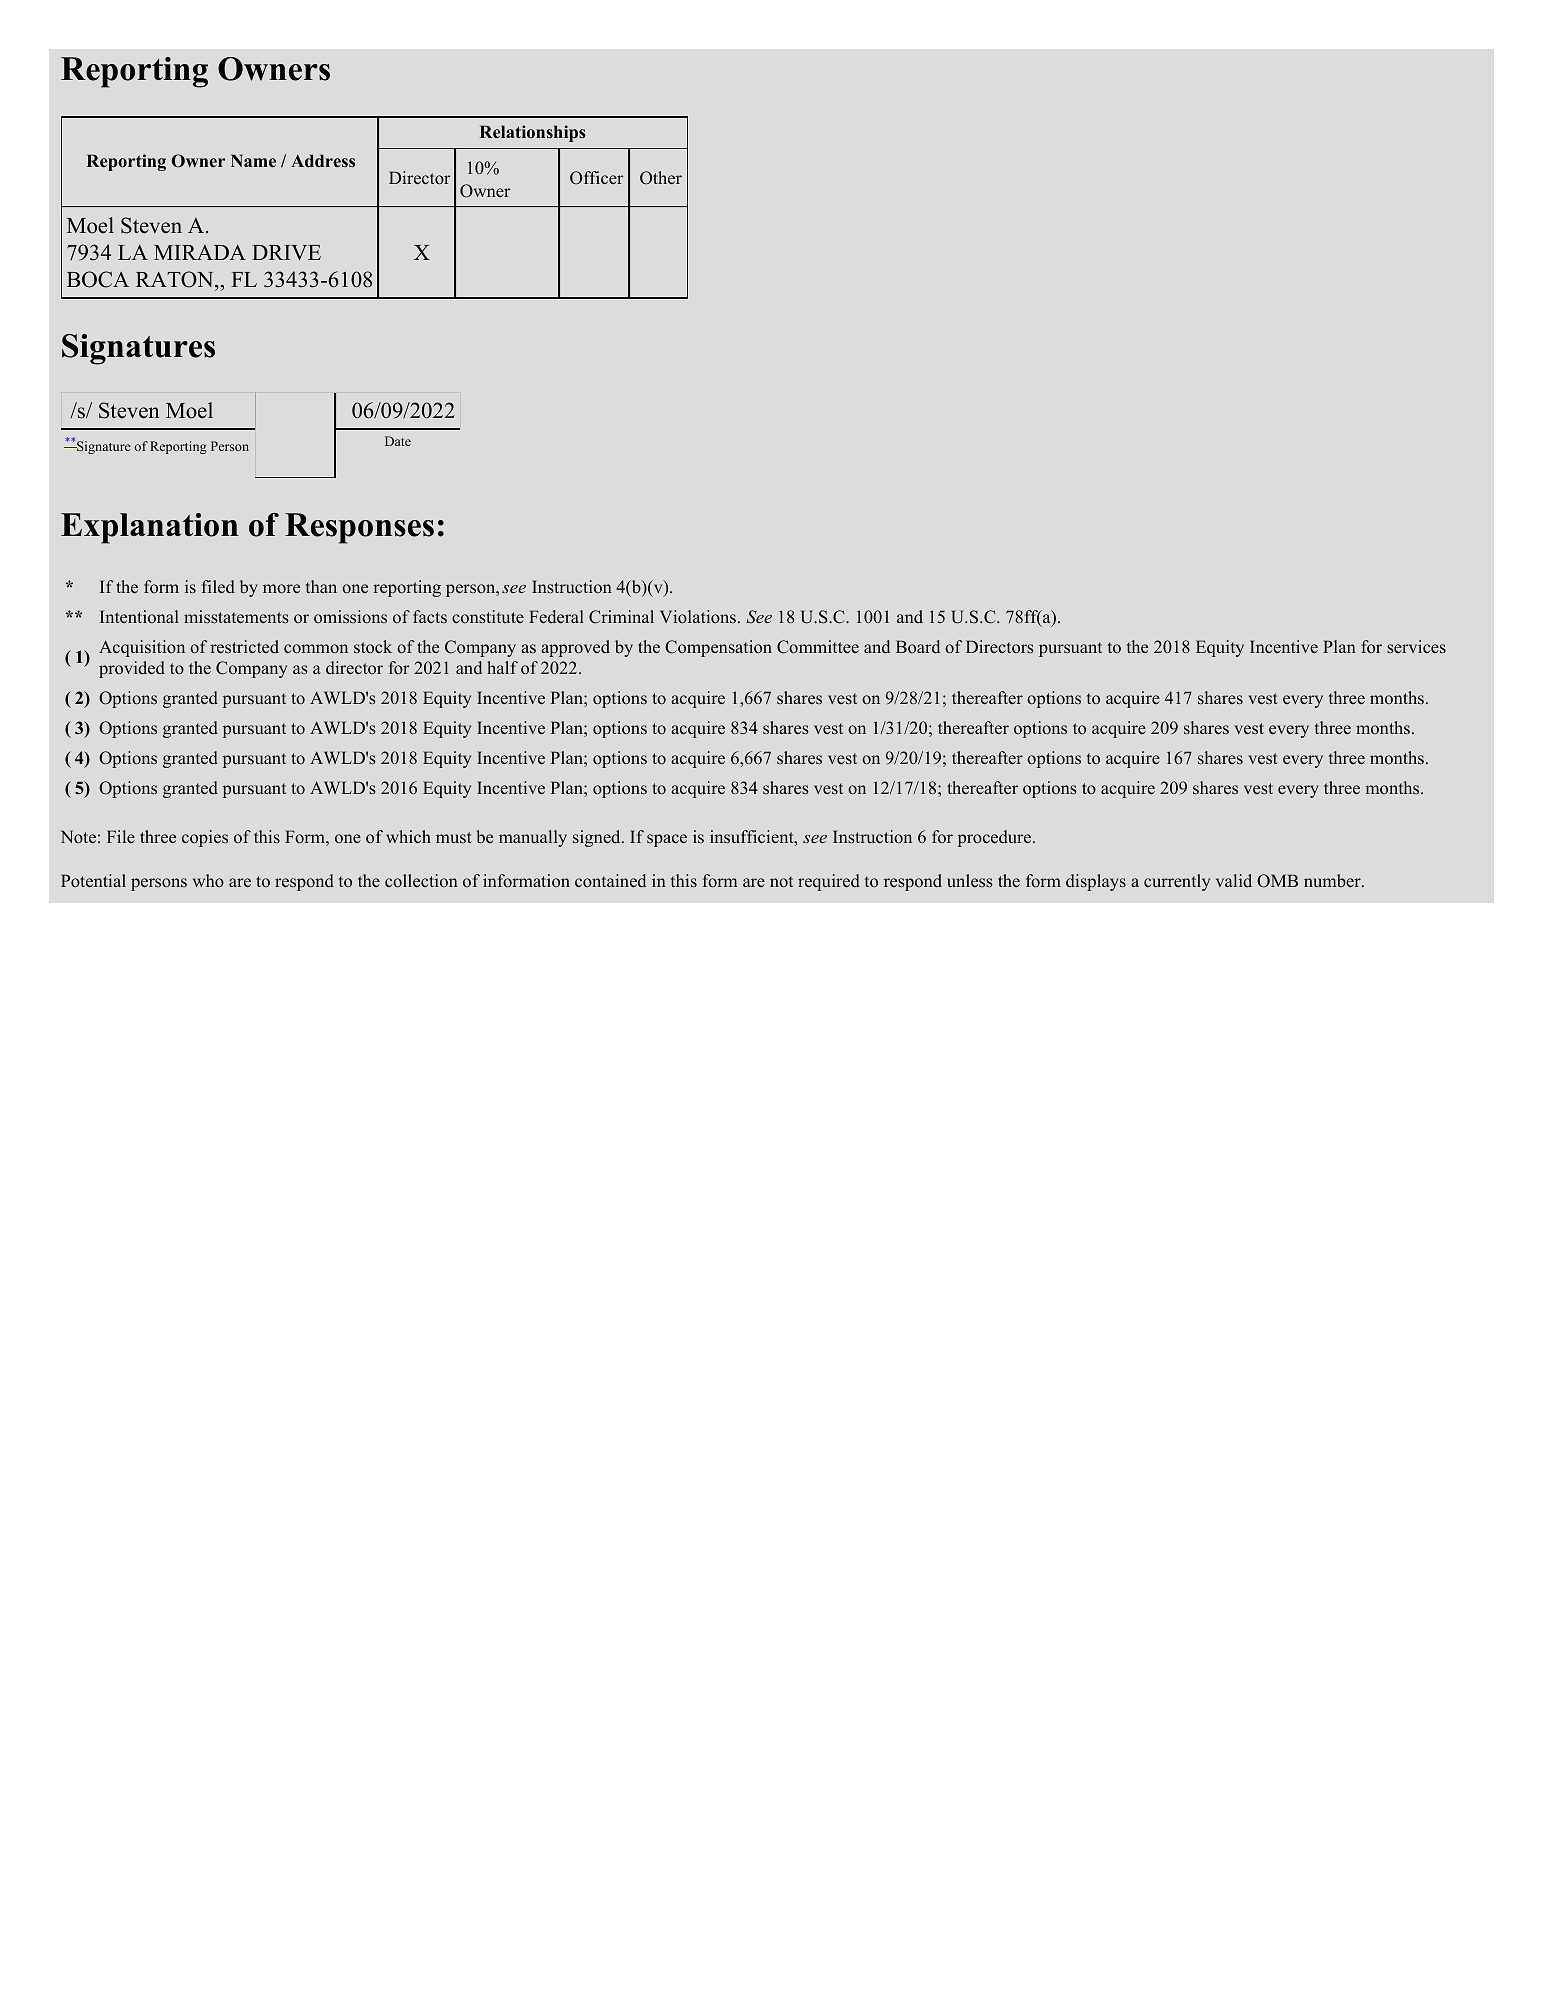 This page has width=1543, height=1996. I want to click on Responses, so click(359, 528).
